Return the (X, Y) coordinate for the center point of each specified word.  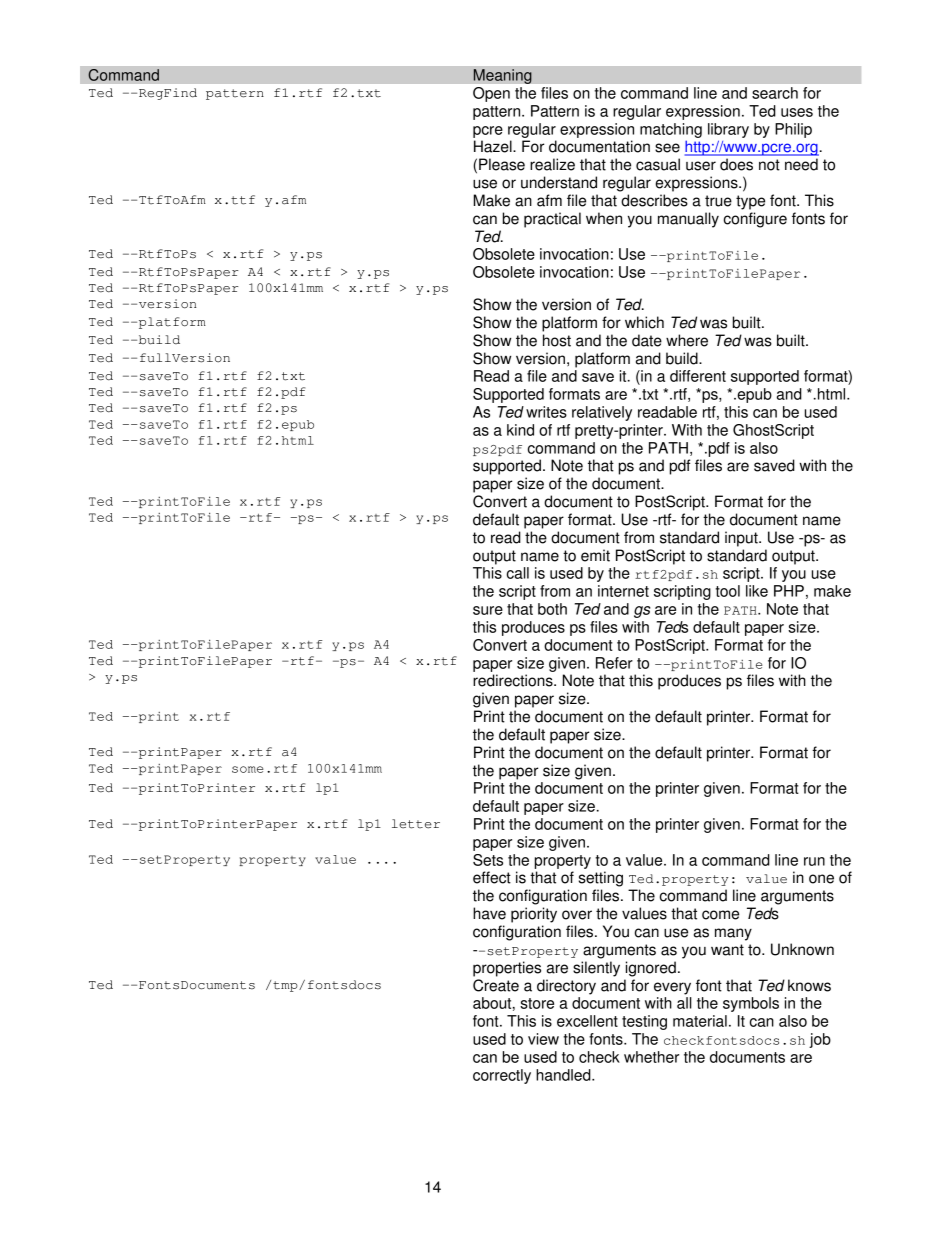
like (757, 591)
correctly (502, 1076)
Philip (793, 130)
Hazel (494, 146)
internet (623, 591)
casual (658, 164)
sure (488, 610)
